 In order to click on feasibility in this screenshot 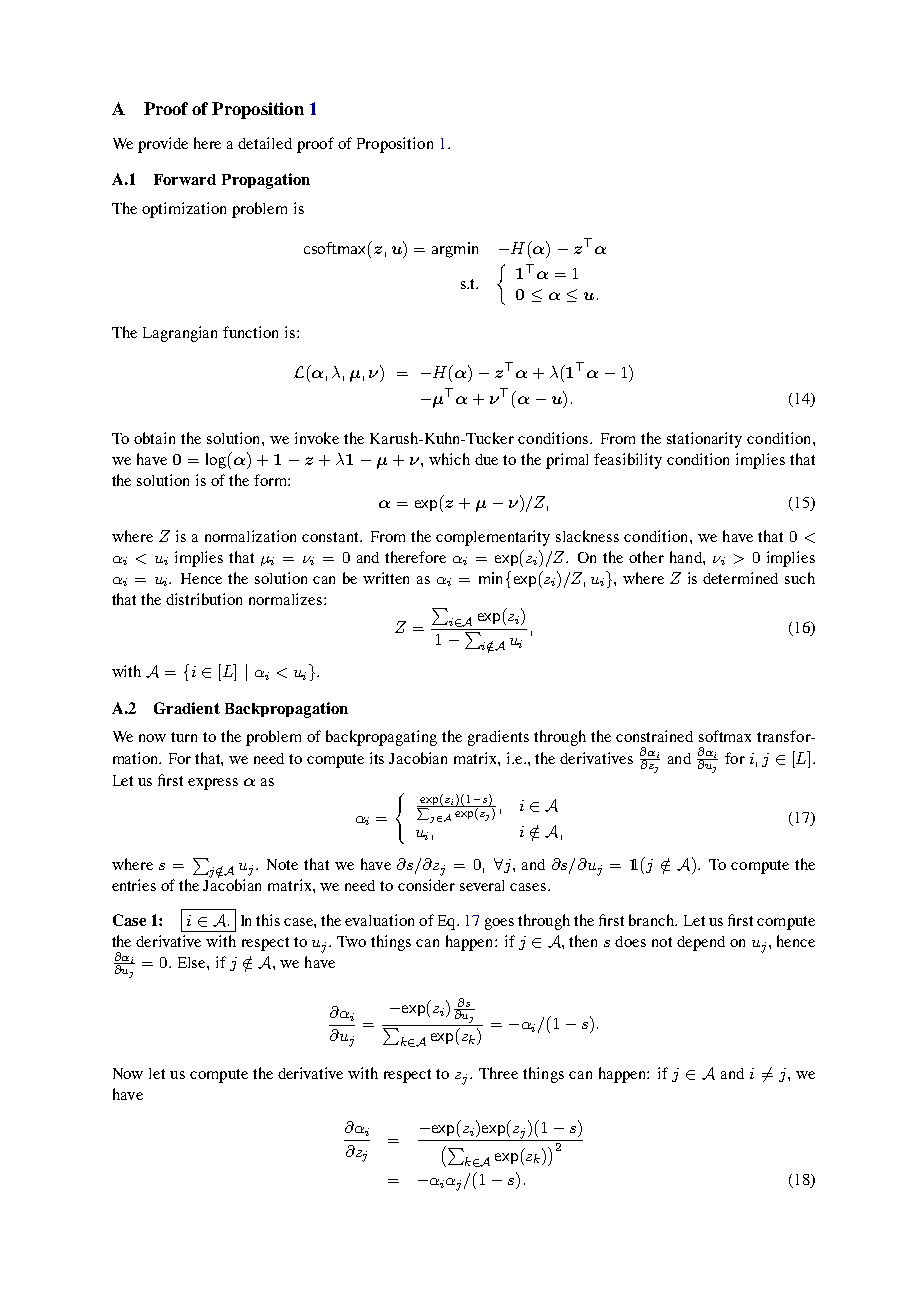, I will do `click(628, 461)`.
